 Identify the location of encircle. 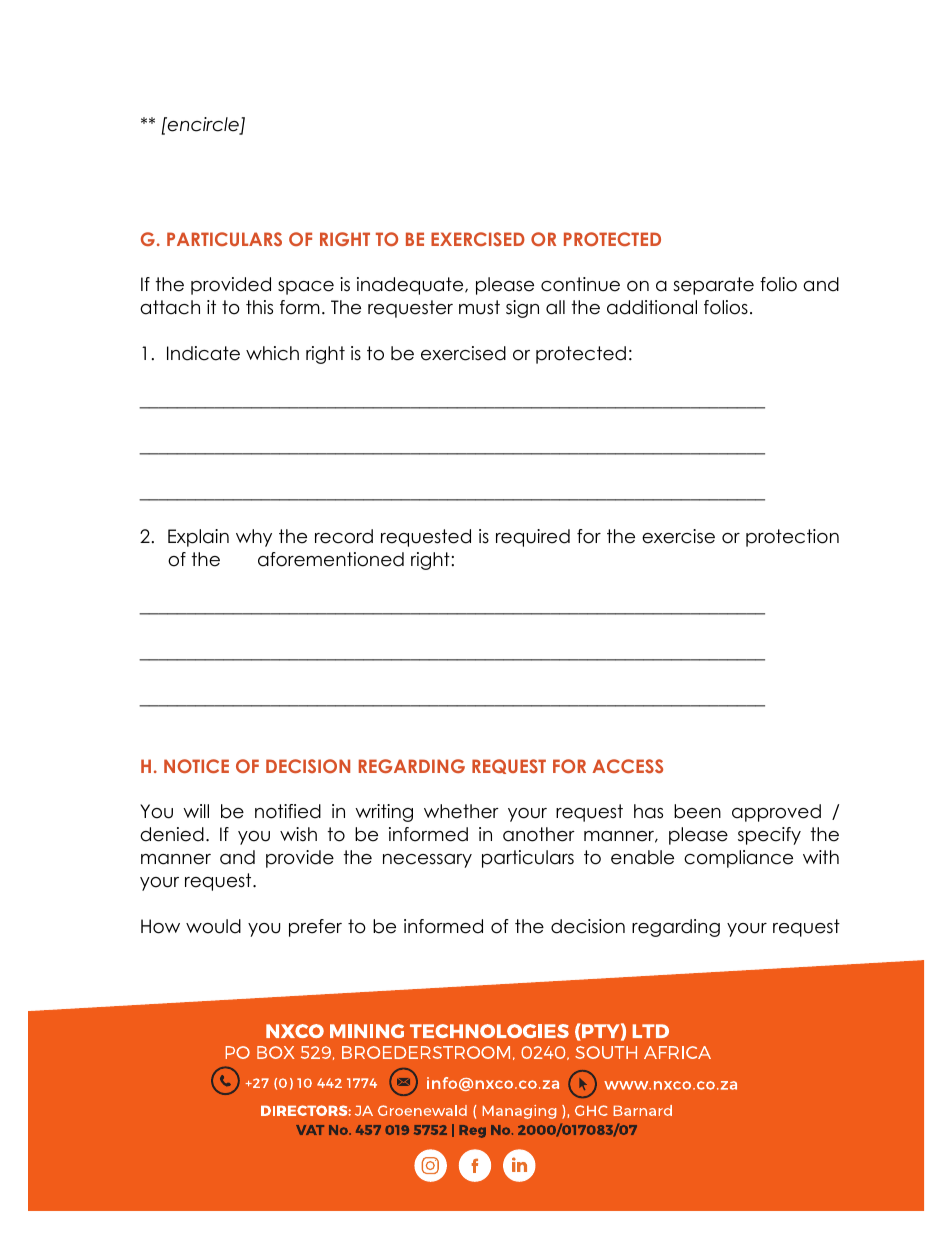
(203, 125).
